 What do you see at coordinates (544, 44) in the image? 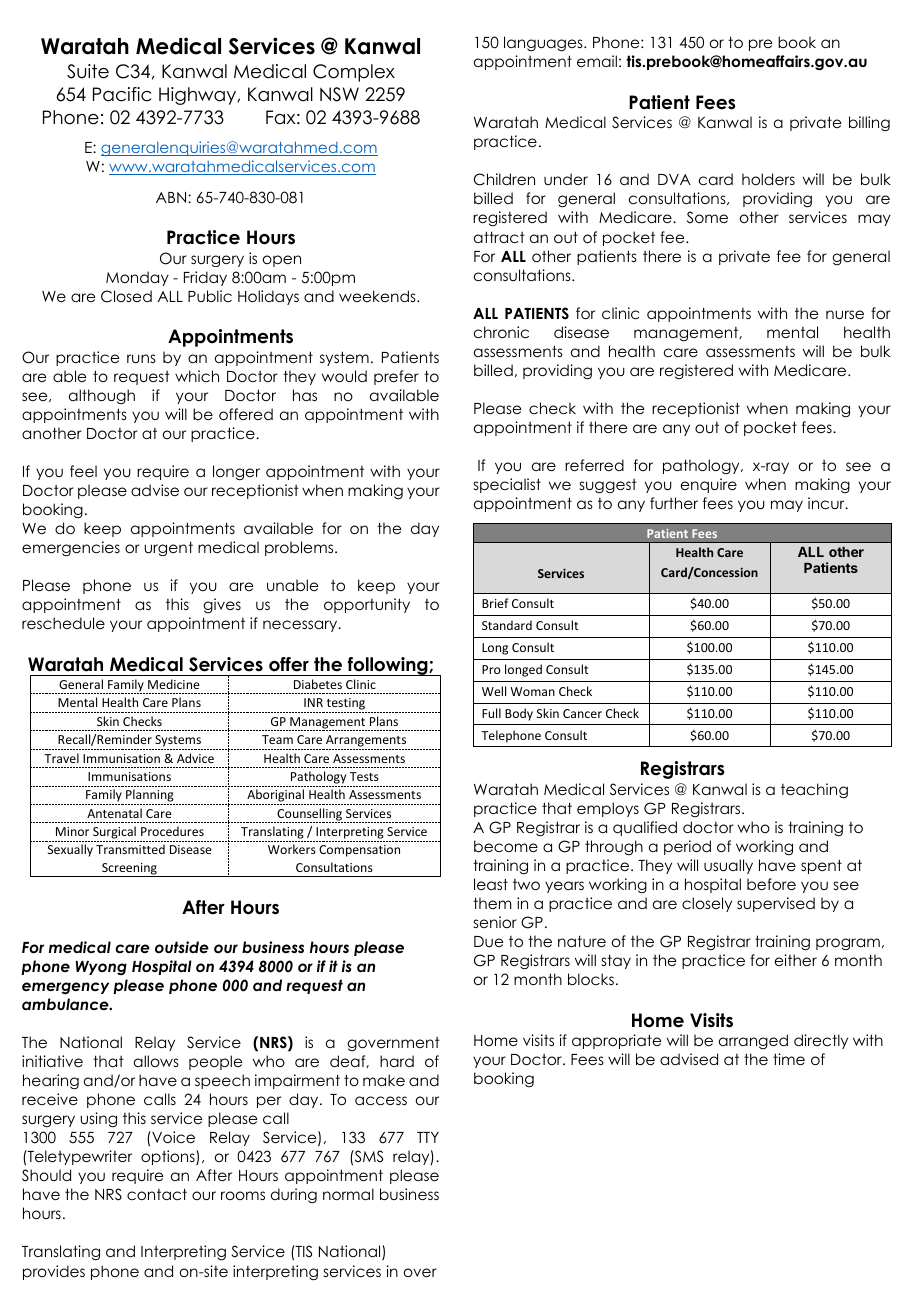
I see `languages` at bounding box center [544, 44].
